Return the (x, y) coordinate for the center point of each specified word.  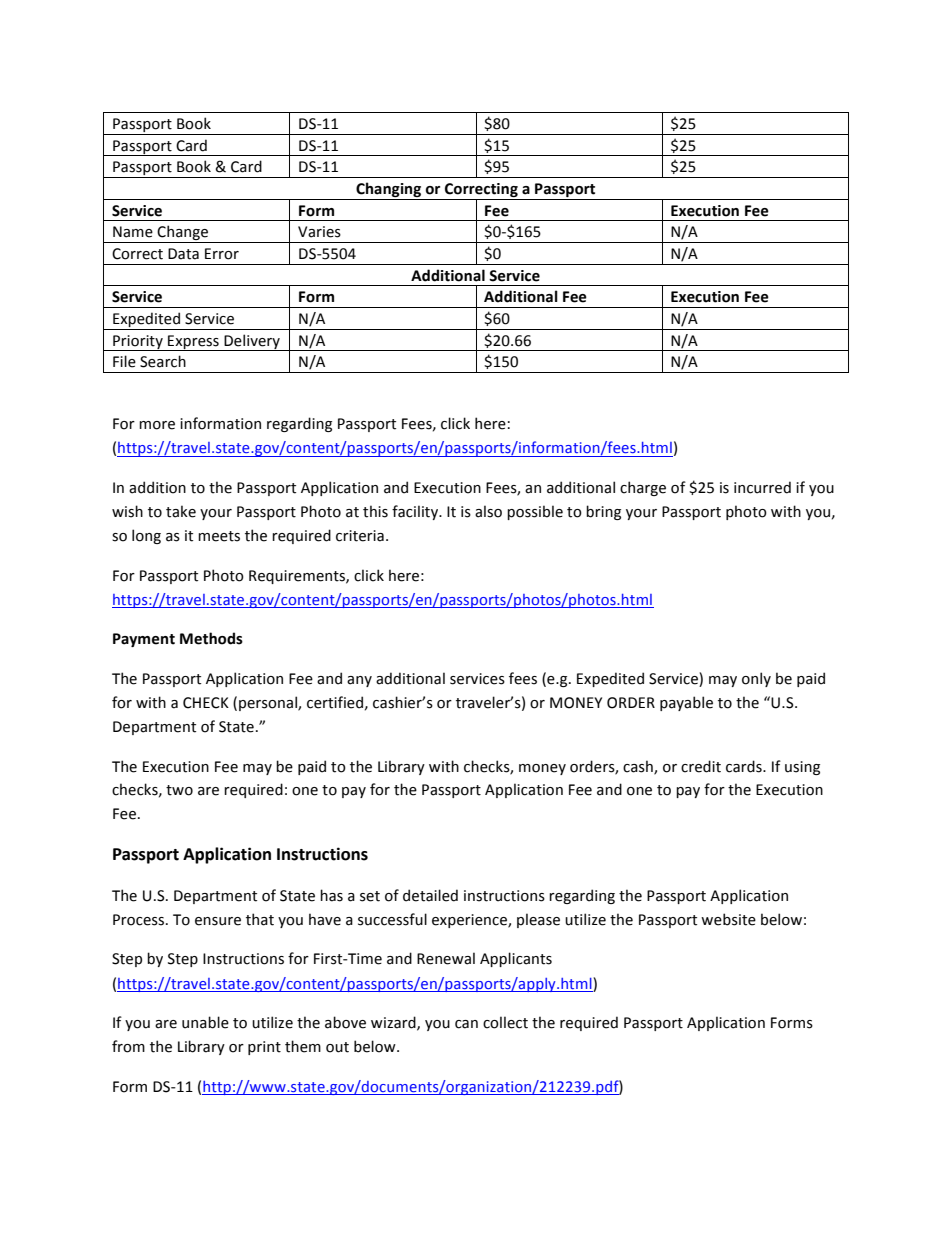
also (488, 511)
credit (701, 766)
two (179, 790)
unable (205, 1022)
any (359, 681)
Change (183, 234)
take (181, 511)
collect (505, 1022)
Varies (319, 232)
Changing (388, 189)
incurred (762, 487)
